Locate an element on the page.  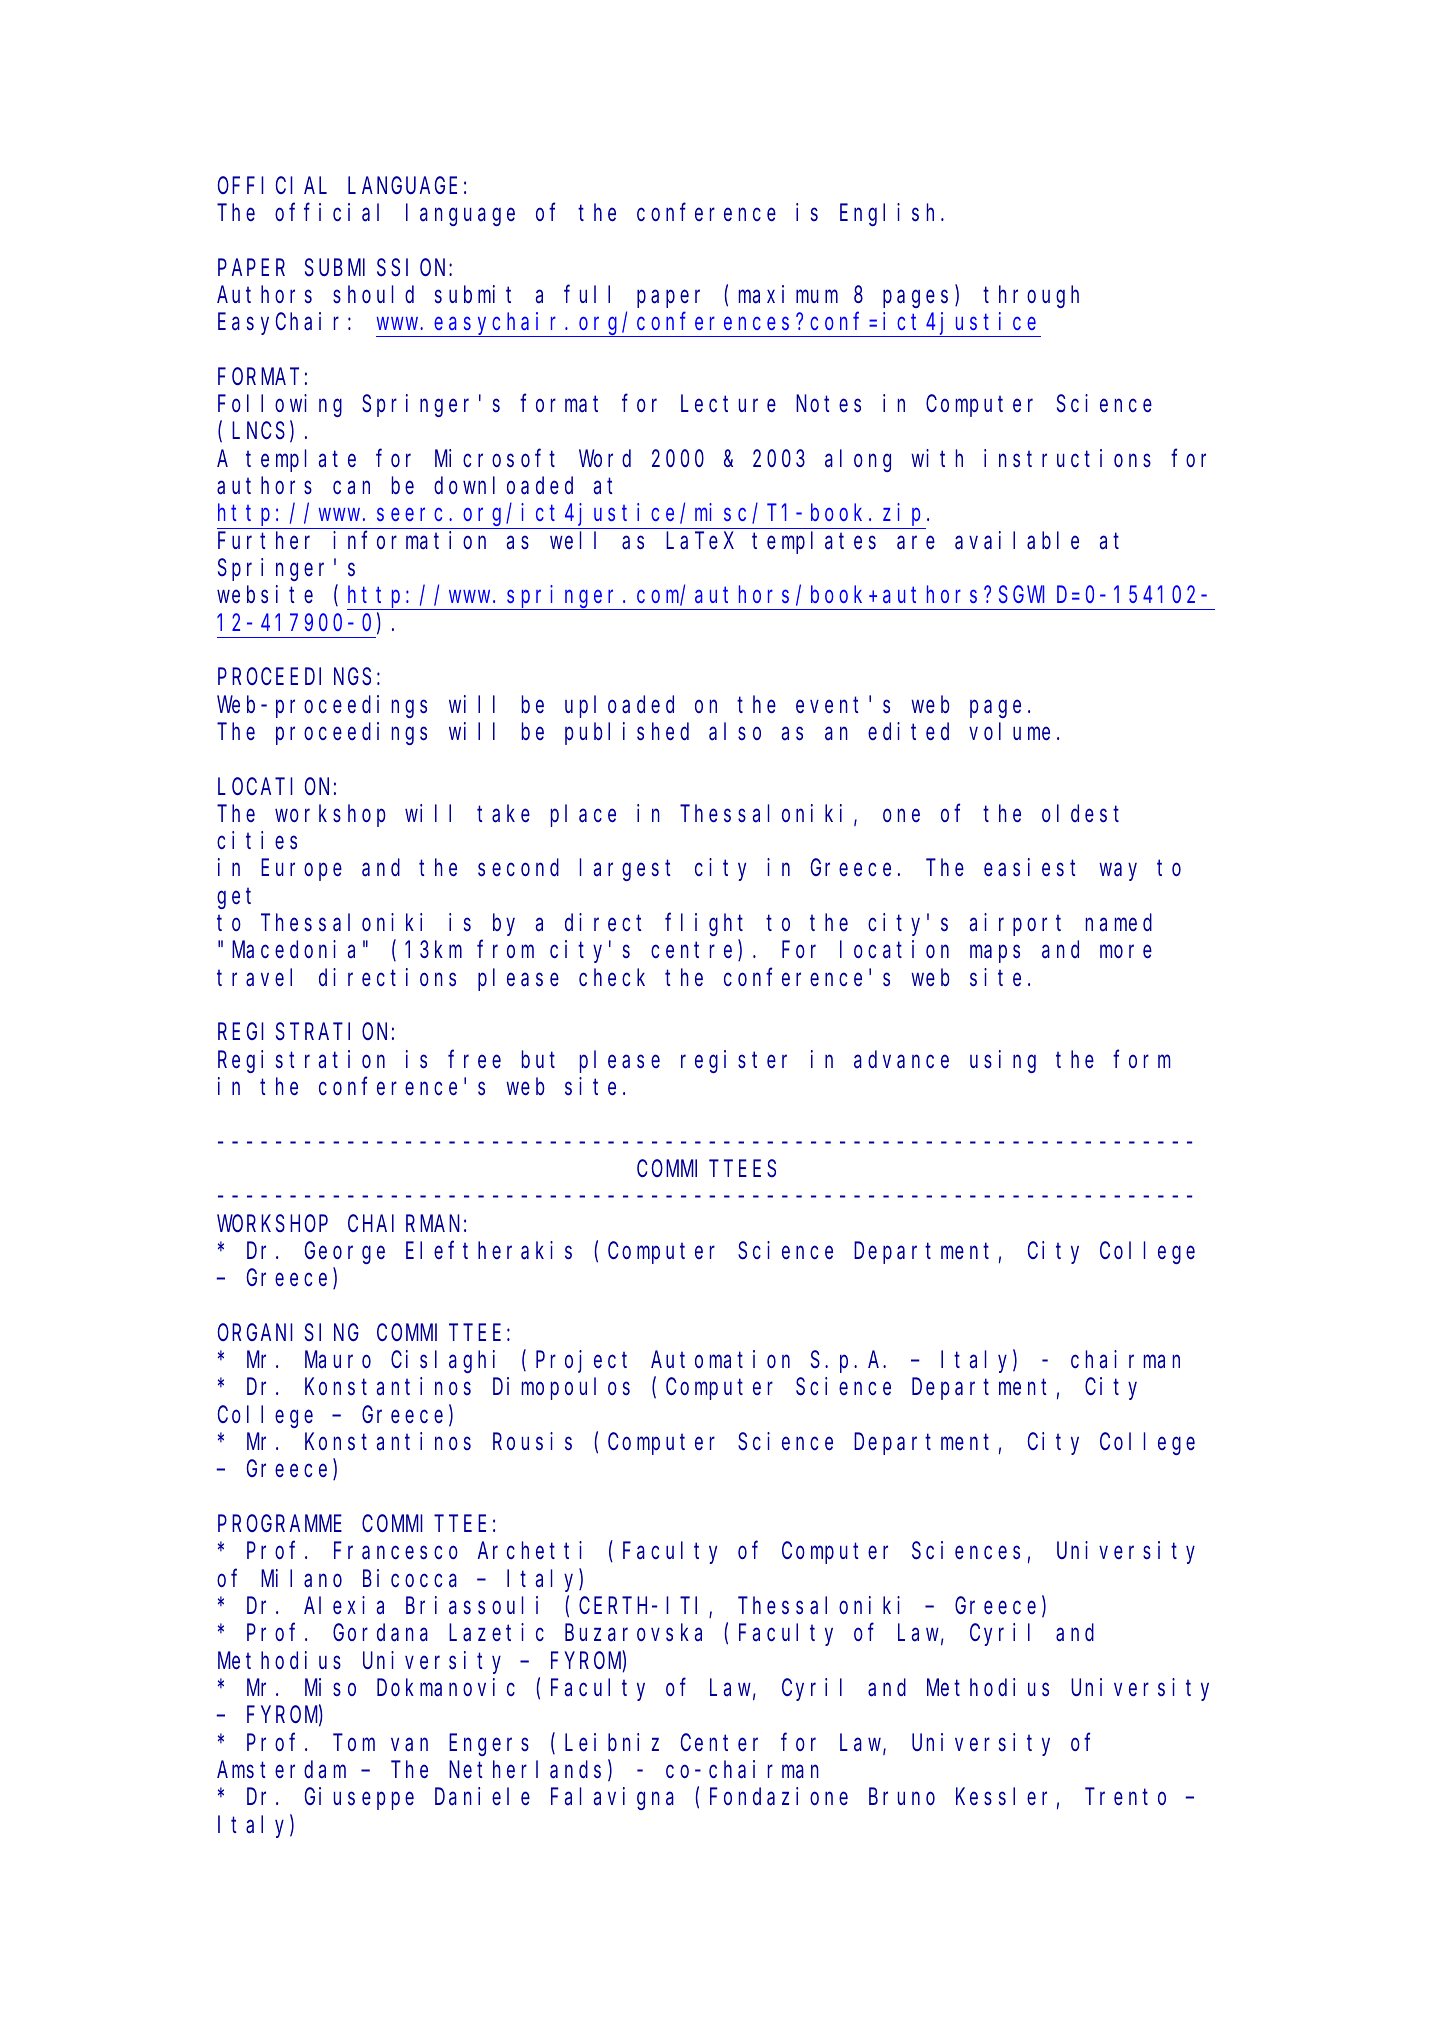
Leibniz is located at coordinates (612, 1742).
